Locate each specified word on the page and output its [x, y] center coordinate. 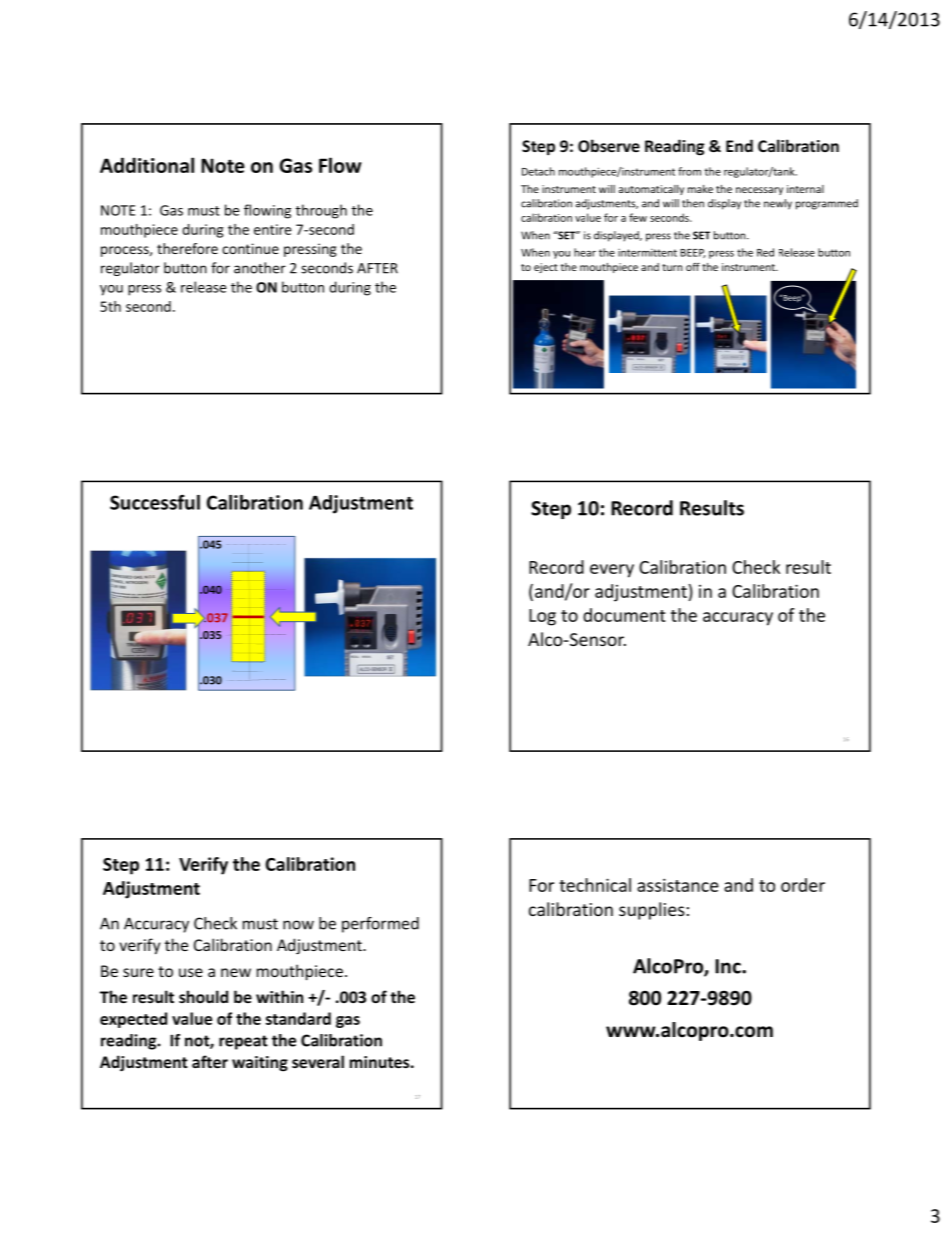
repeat [243, 1042]
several [318, 1061]
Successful [155, 502]
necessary [759, 191]
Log [542, 617]
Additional [147, 165]
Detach [538, 171]
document [624, 615]
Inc [729, 966]
